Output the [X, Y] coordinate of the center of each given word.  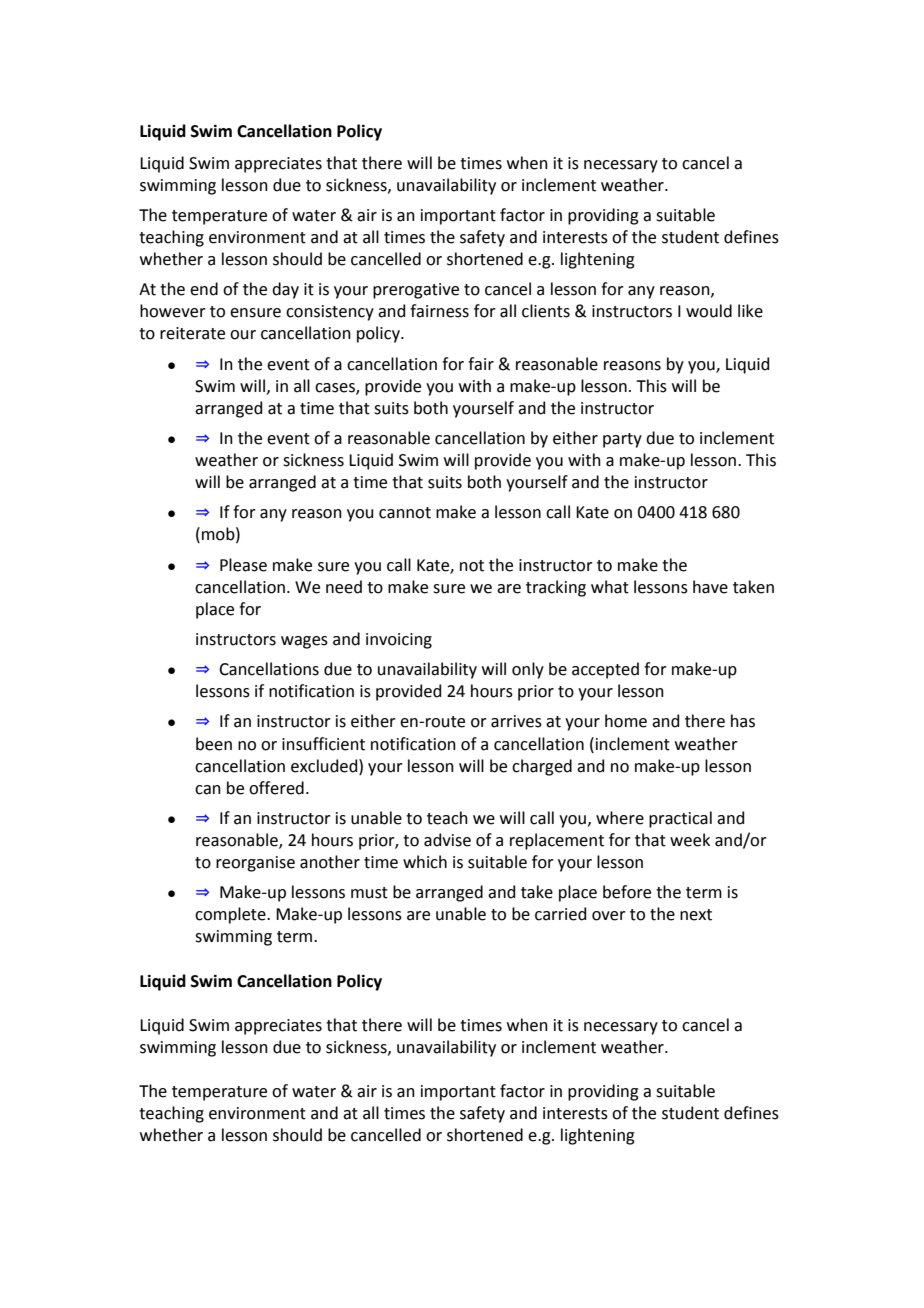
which [425, 862]
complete [231, 915]
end [204, 289]
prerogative [416, 291]
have [710, 587]
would [709, 311]
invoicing [399, 641]
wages [304, 642]
